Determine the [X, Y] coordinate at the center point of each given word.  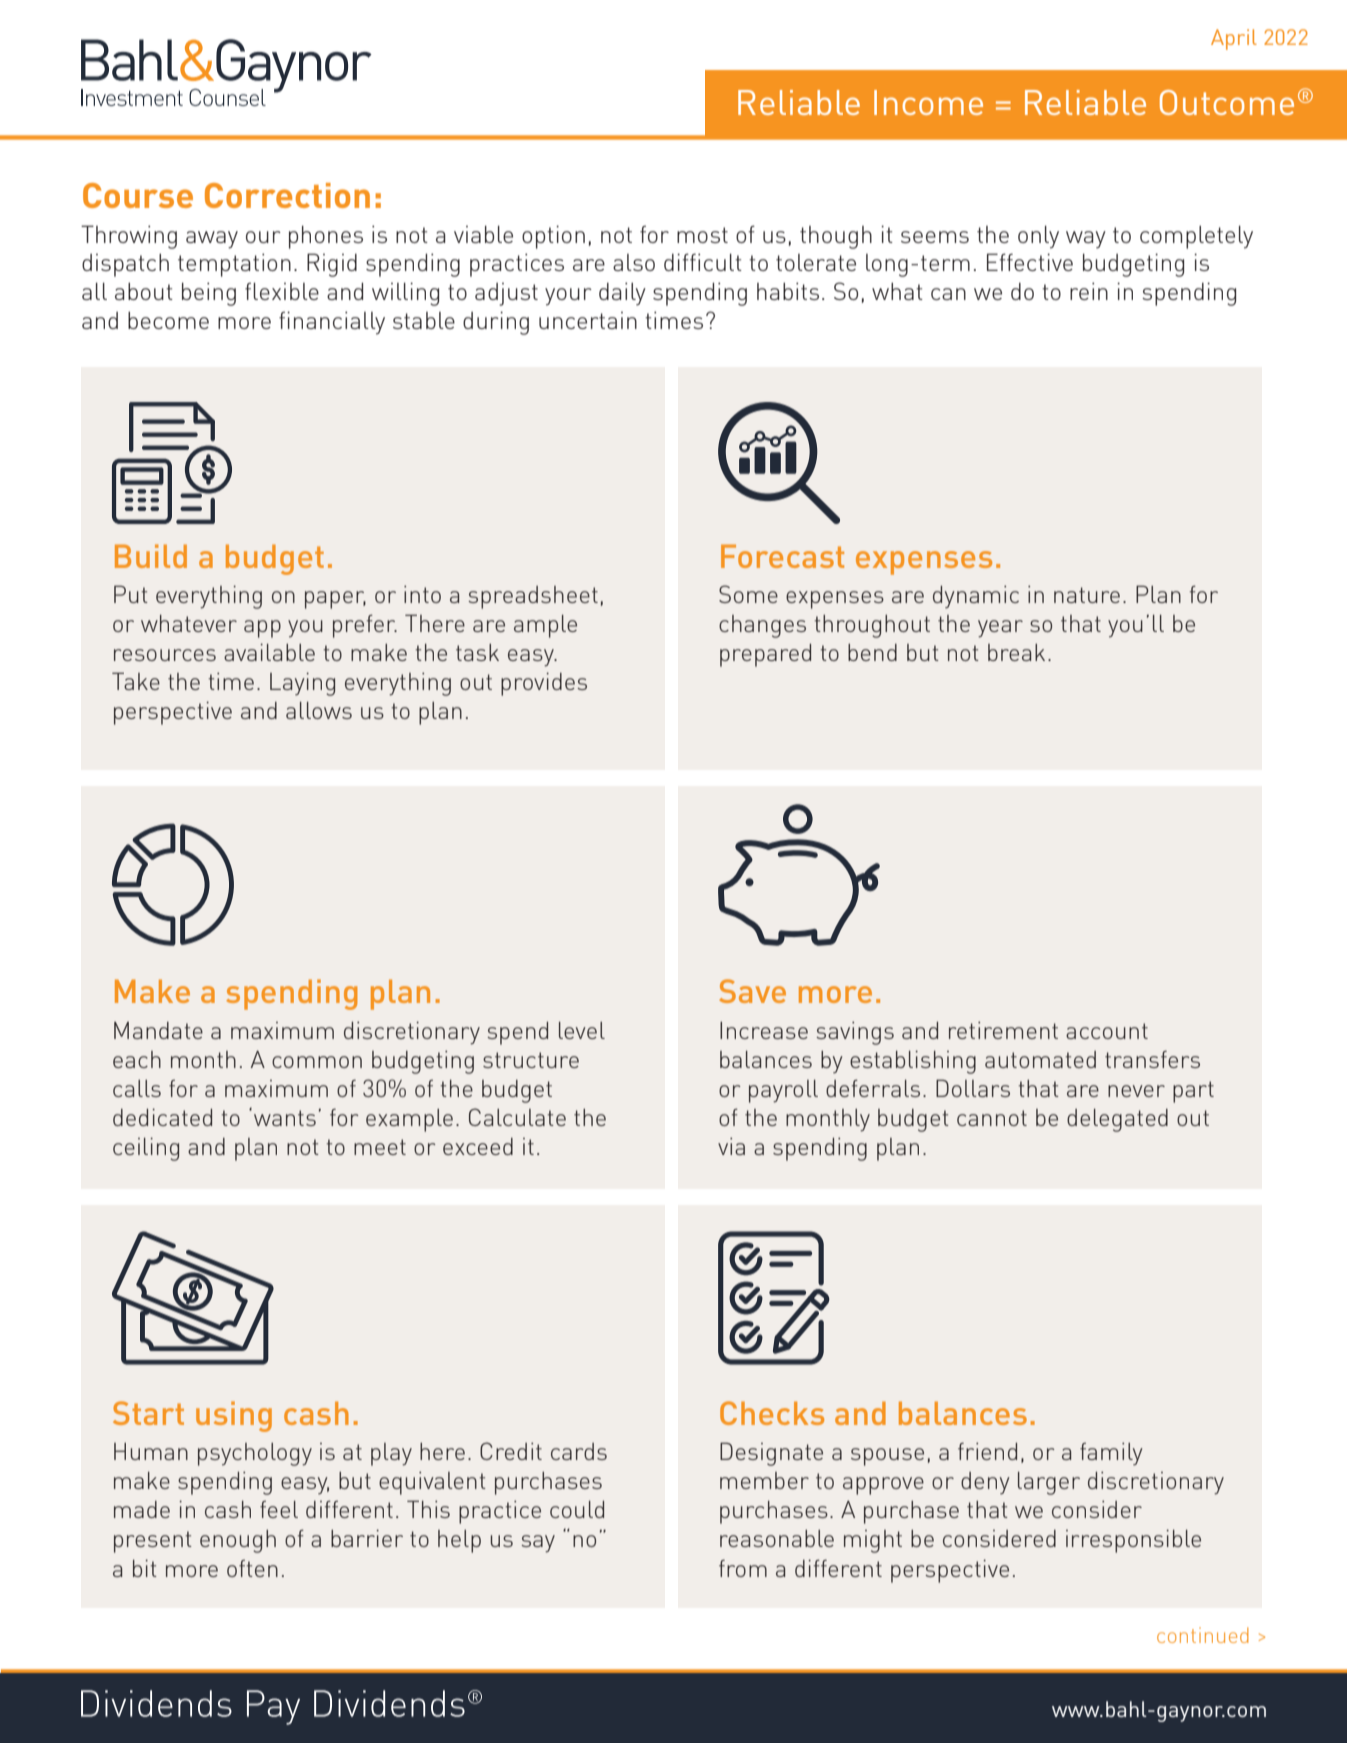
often [252, 1568]
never [1136, 1091]
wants [285, 1118]
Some [748, 594]
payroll [783, 1091]
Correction [287, 195]
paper [335, 600]
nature [1087, 595]
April [1234, 39]
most [702, 235]
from [743, 1568]
